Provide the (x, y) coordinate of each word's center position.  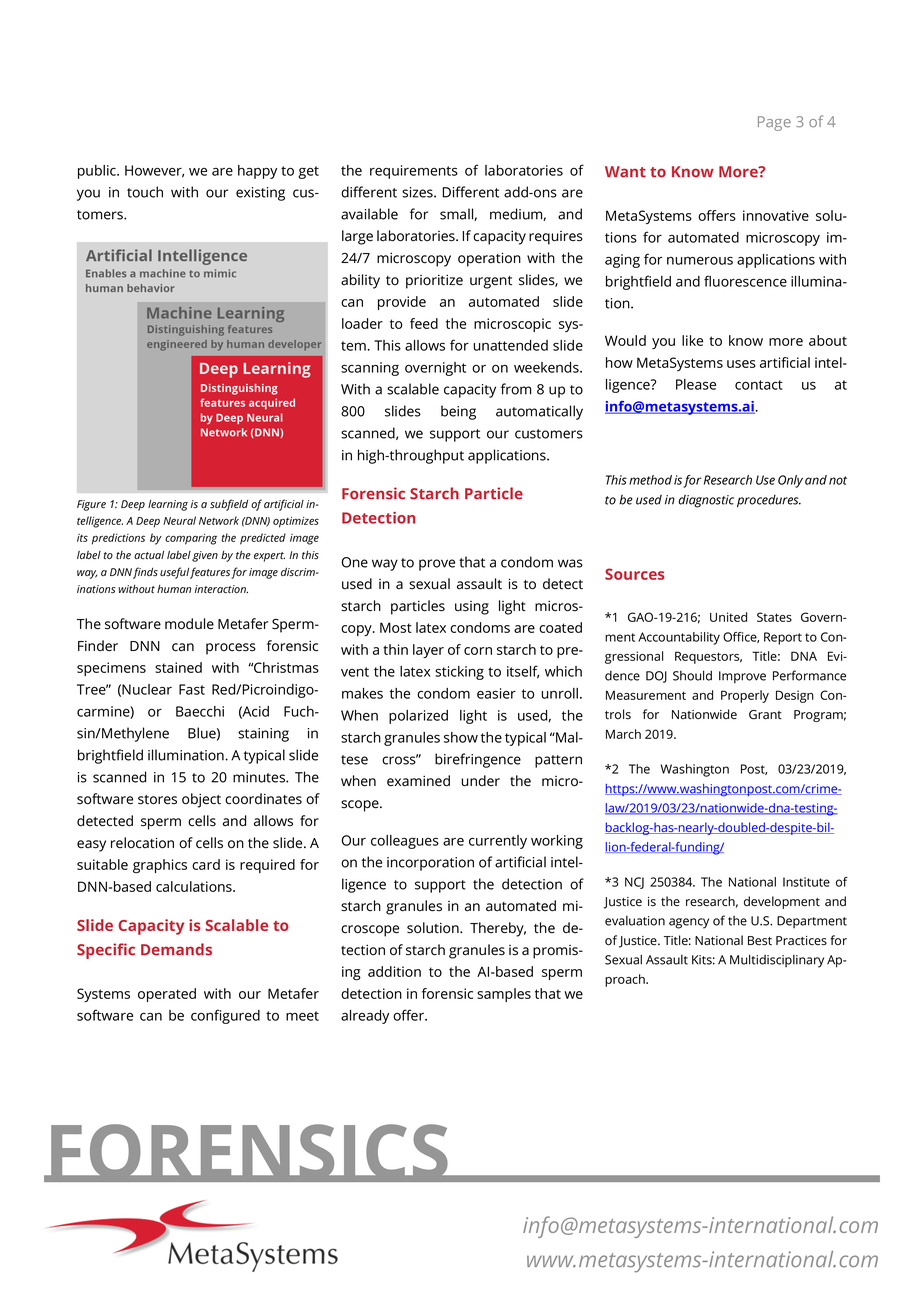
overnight (435, 369)
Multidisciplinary (777, 961)
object (201, 800)
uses (741, 364)
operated (167, 995)
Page (774, 123)
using (472, 608)
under (480, 781)
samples (504, 995)
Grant (765, 715)
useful (174, 573)
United (728, 617)
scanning (370, 369)
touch (145, 192)
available (369, 214)
